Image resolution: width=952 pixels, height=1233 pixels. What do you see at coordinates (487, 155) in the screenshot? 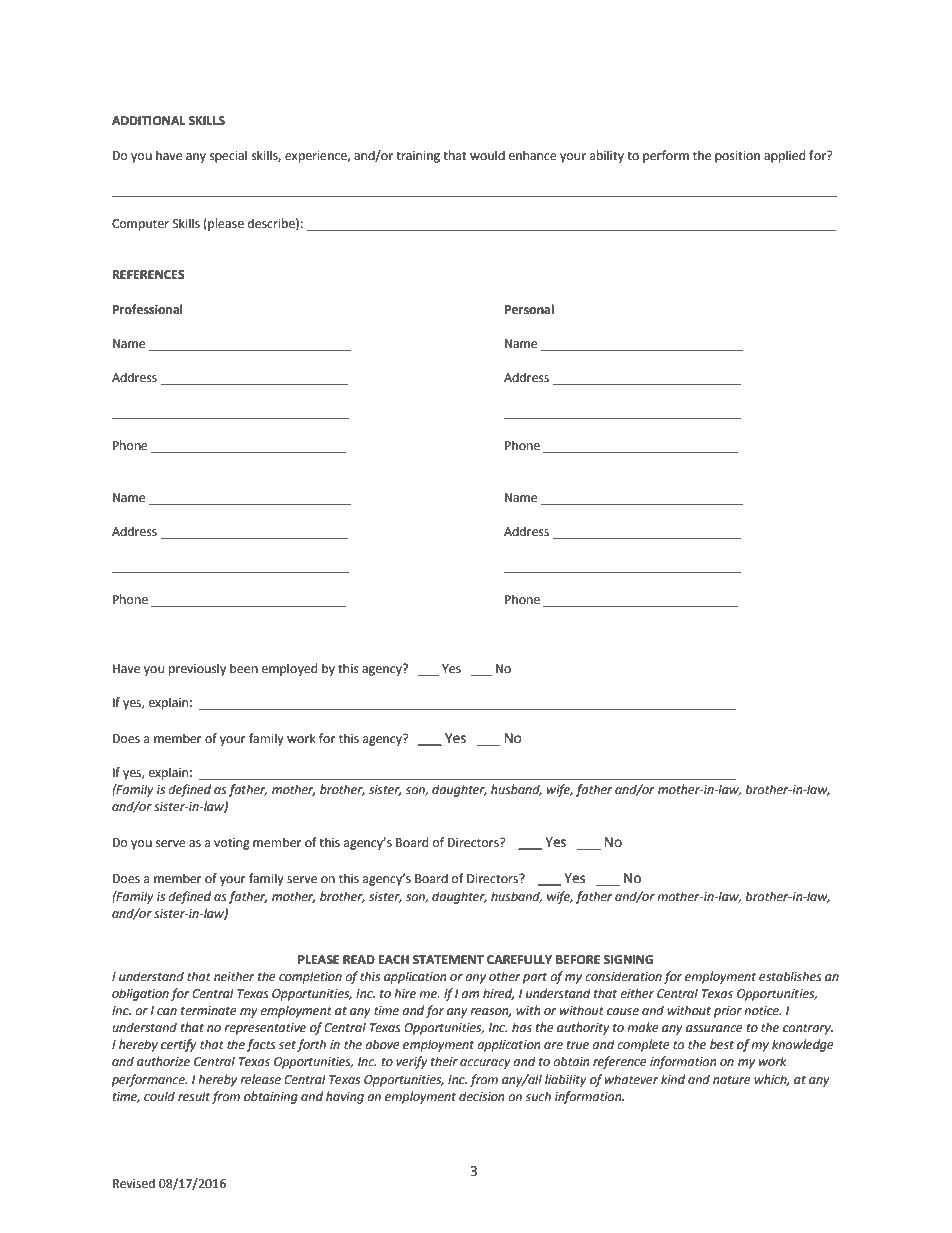
I see `would` at bounding box center [487, 155].
